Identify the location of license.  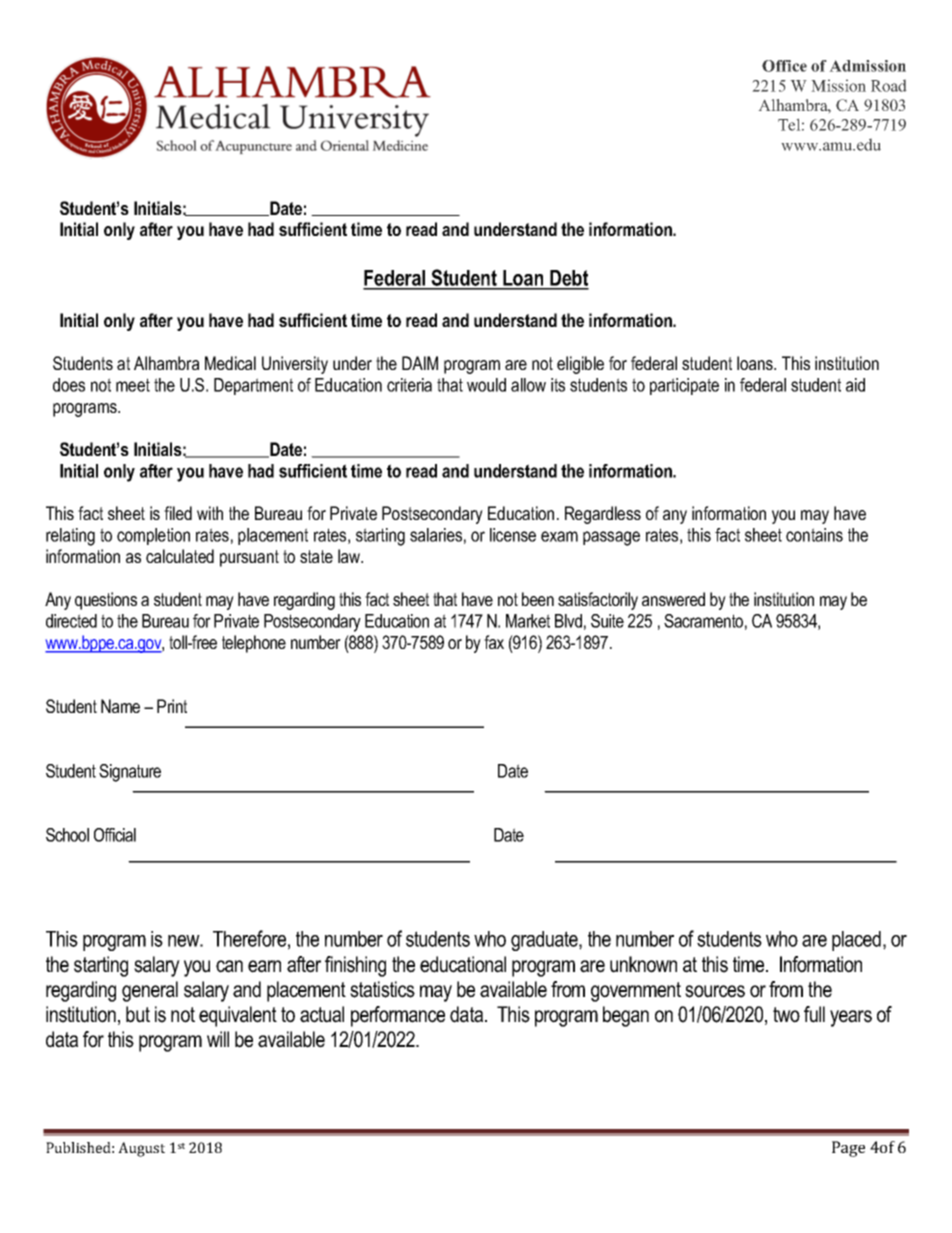
(513, 535).
